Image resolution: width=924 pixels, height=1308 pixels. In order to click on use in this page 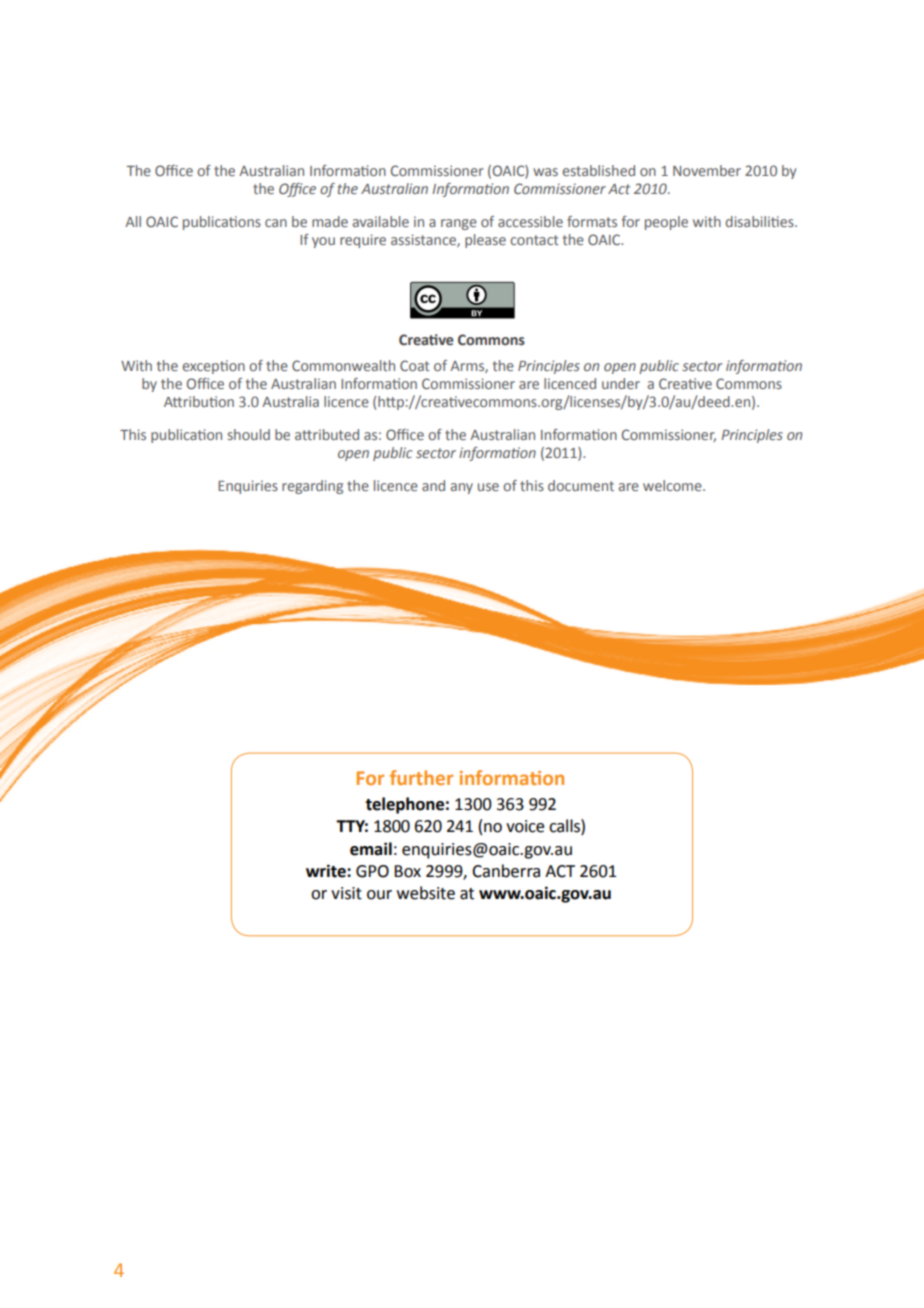, I will do `click(488, 487)`.
